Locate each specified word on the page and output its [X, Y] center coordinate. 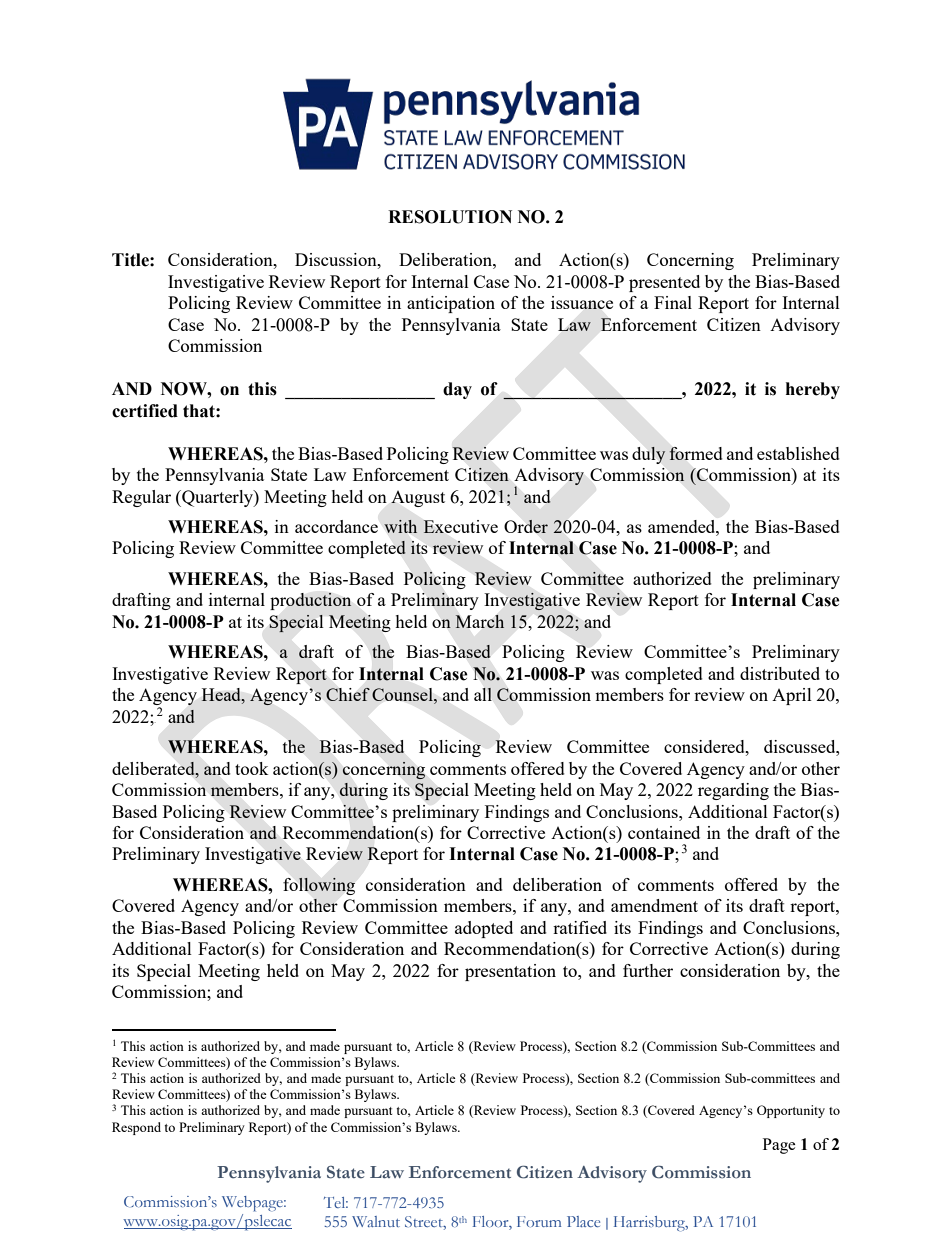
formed [696, 453]
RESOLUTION [450, 217]
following [319, 886]
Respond [136, 1128]
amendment [654, 905]
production [311, 601]
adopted [484, 929]
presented [664, 283]
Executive [460, 526]
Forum [539, 1221]
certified [145, 411]
